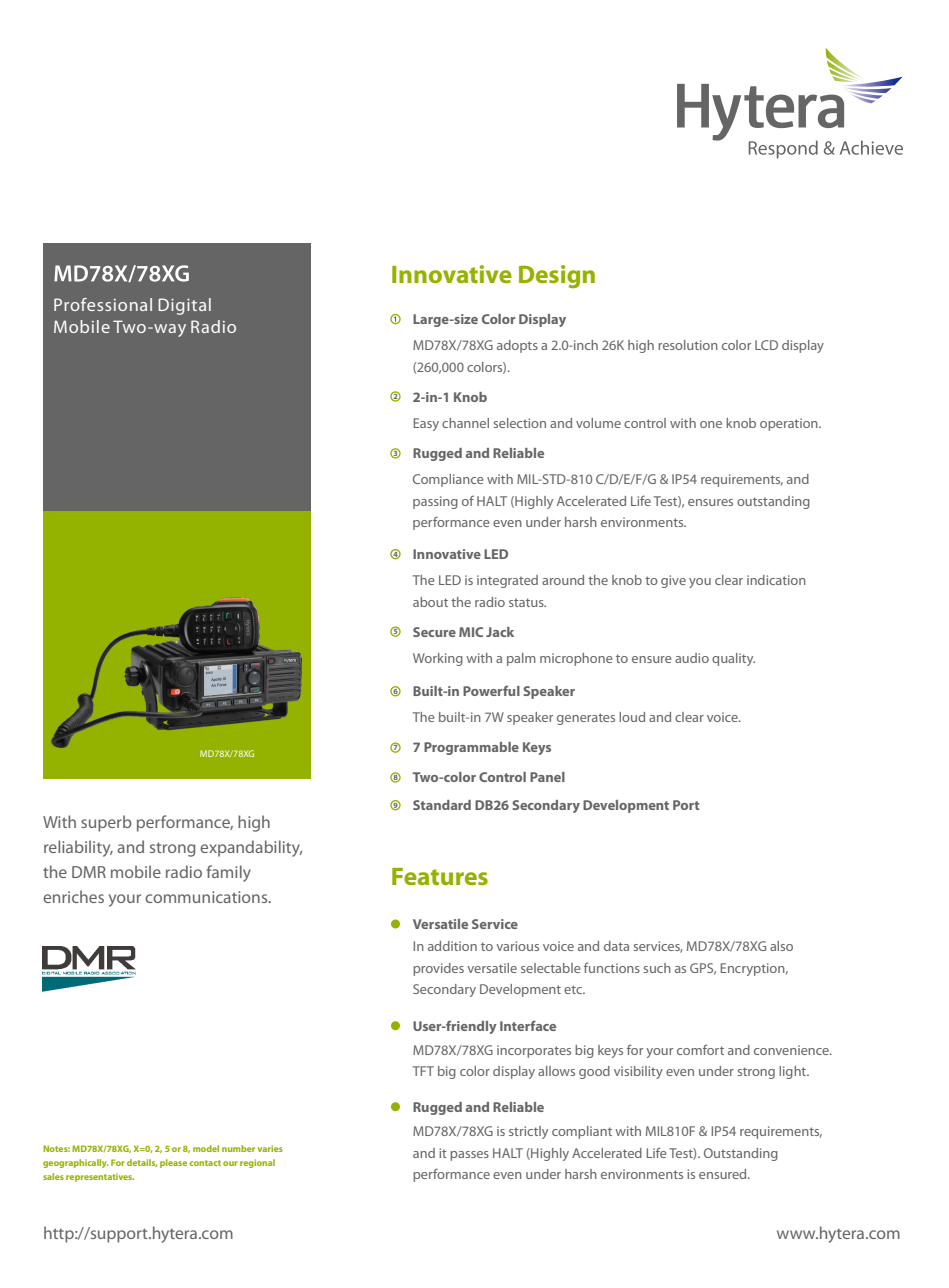 The image size is (949, 1288). What do you see at coordinates (688, 345) in the screenshot?
I see `resolution` at bounding box center [688, 345].
